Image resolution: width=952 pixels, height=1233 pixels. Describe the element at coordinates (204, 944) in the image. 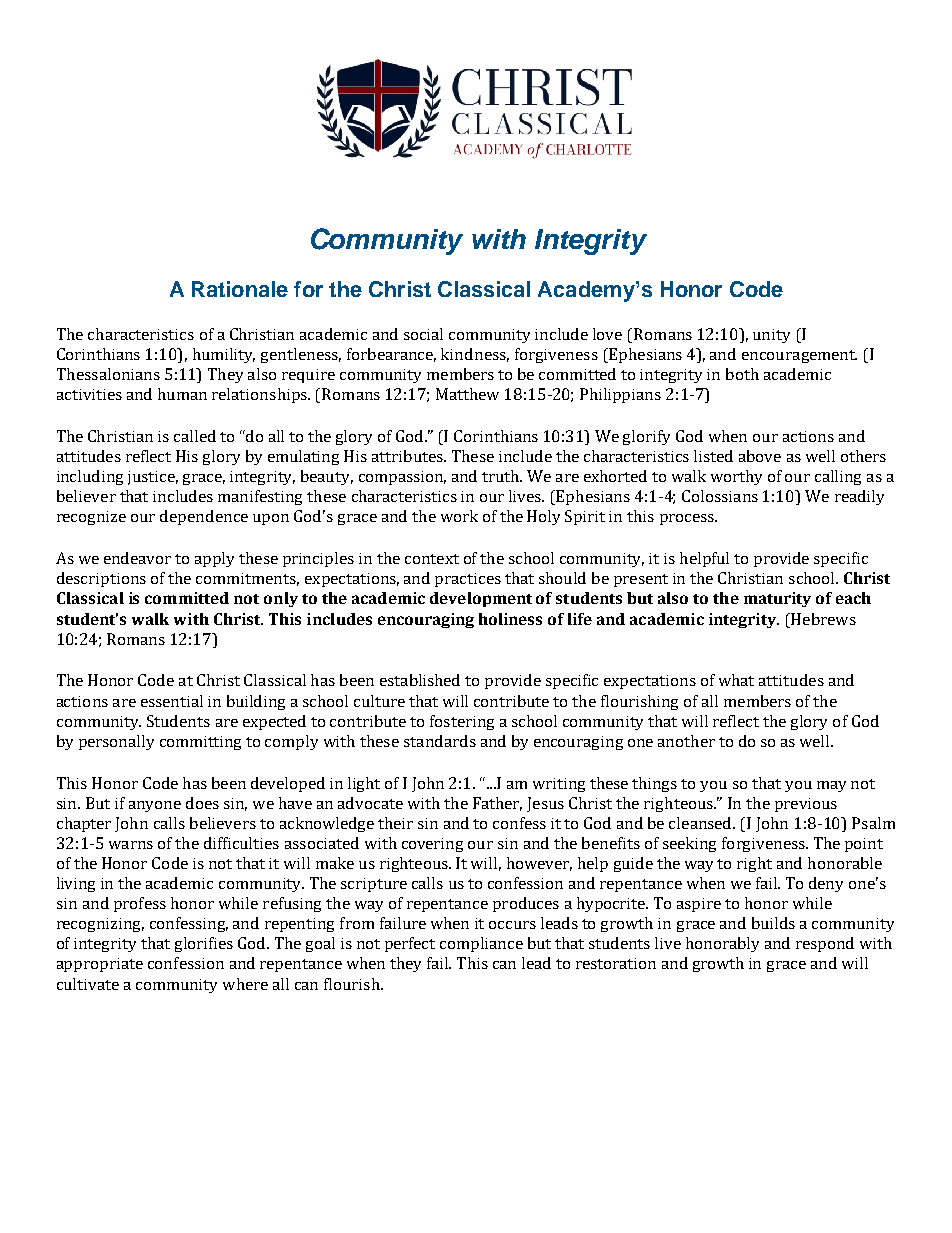

I see `glorifies` at that location.
